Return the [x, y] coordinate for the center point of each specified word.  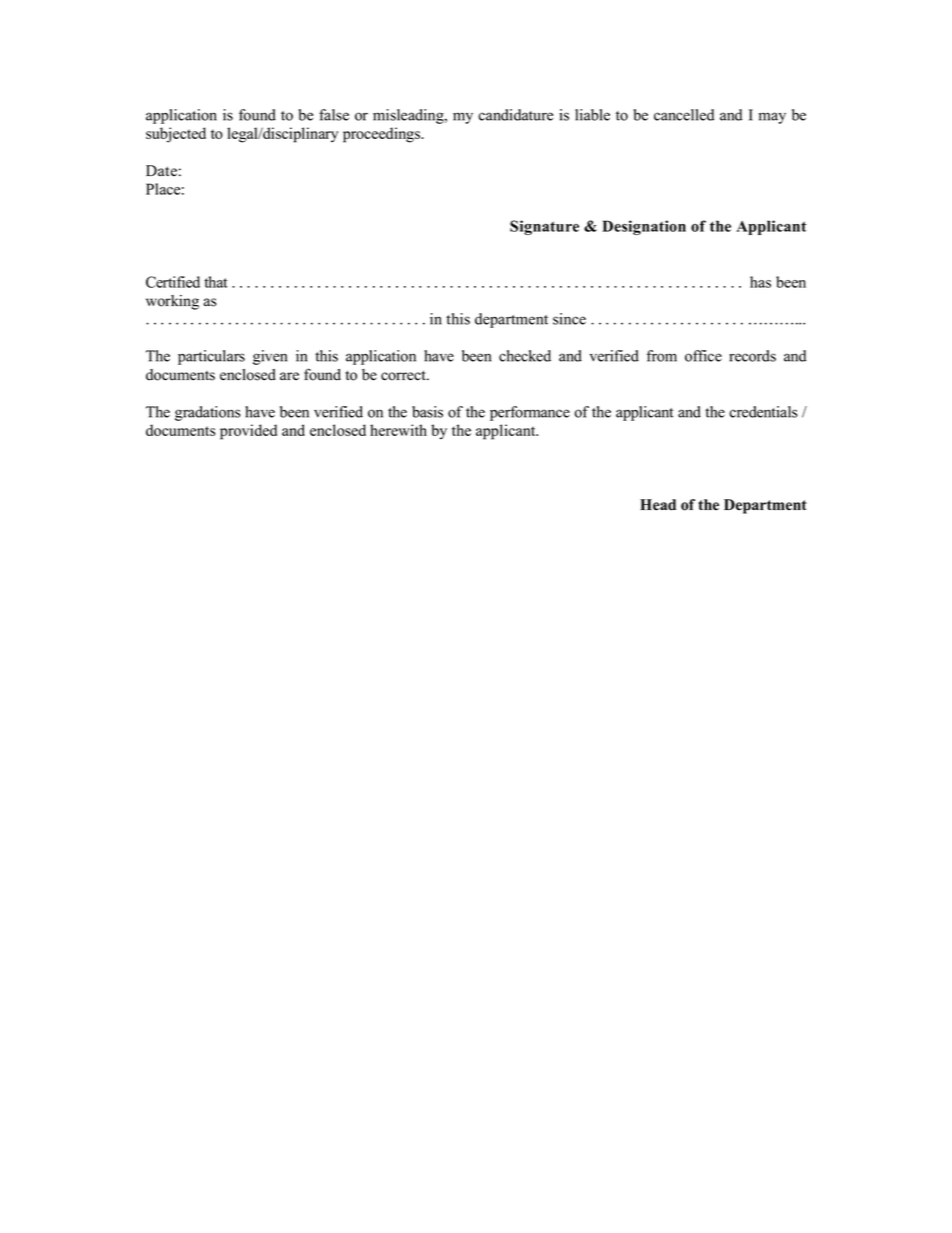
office [703, 356]
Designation [644, 227]
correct [404, 375]
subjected [176, 135]
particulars [211, 357]
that [216, 282]
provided [248, 432]
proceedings [382, 135]
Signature [544, 227]
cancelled [684, 115]
